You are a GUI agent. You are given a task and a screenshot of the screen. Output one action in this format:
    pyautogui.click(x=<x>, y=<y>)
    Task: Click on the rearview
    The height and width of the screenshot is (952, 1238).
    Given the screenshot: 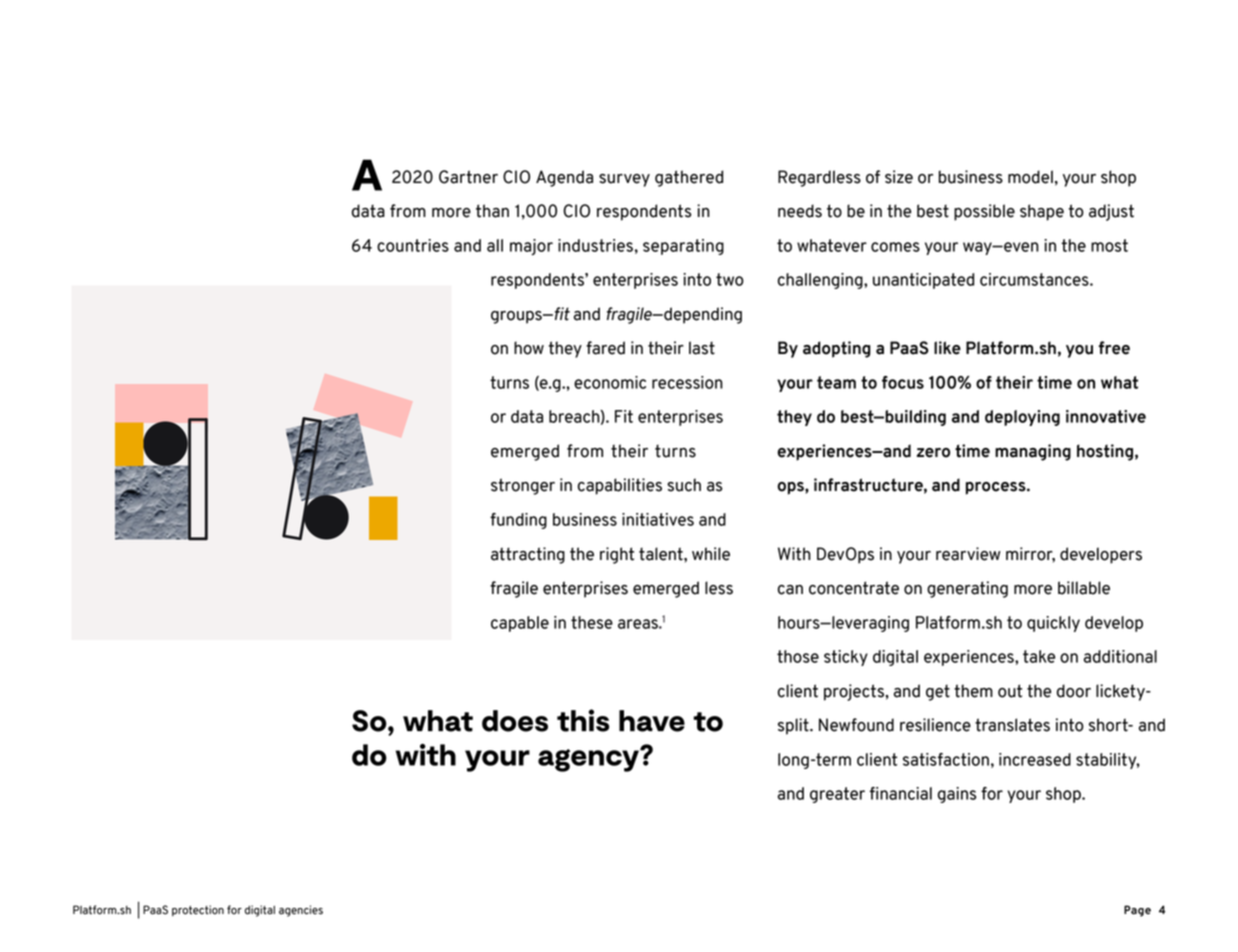 What is the action you would take?
    pyautogui.click(x=968, y=554)
